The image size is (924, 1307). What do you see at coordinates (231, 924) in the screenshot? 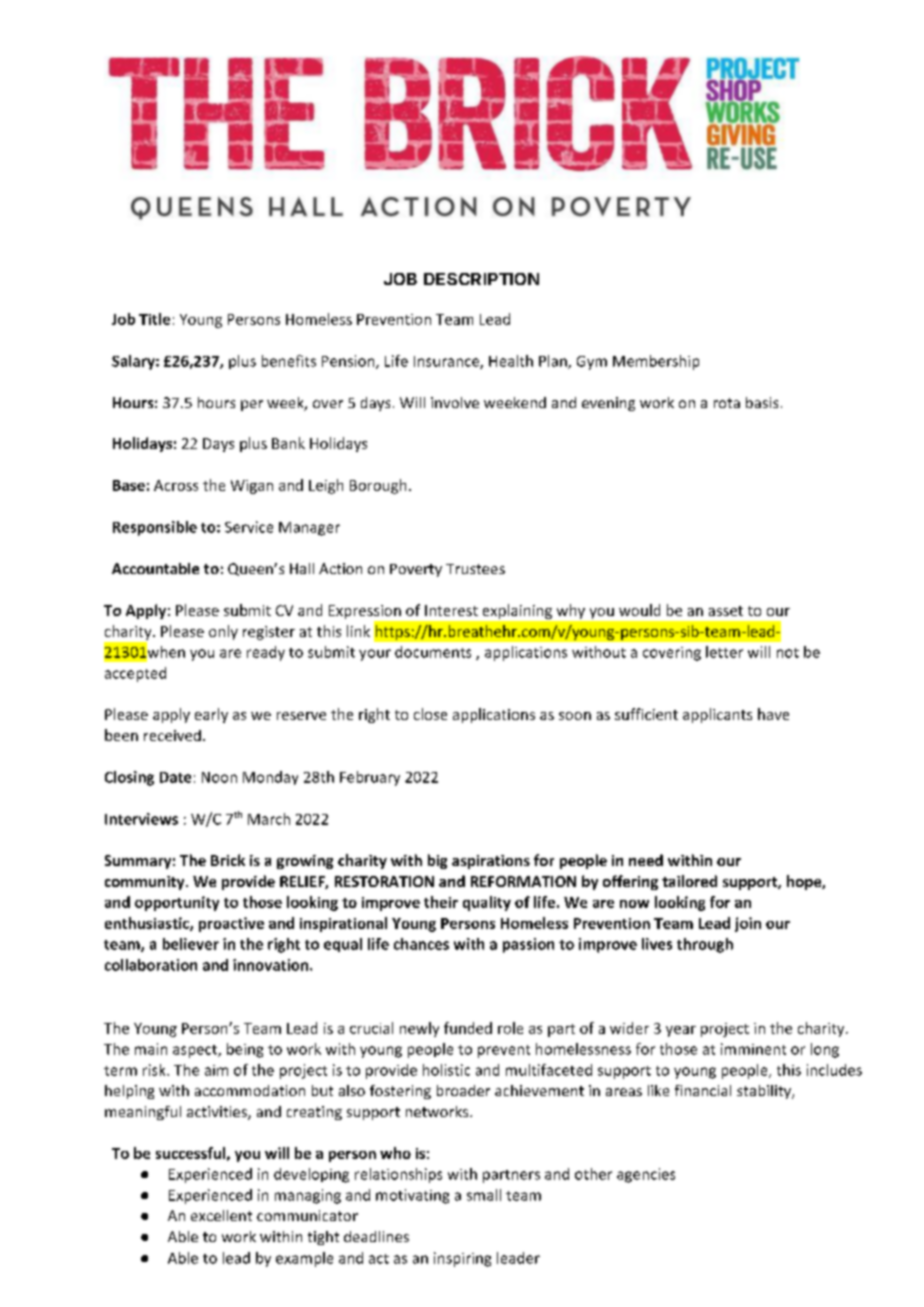
I see `proactive` at bounding box center [231, 924].
